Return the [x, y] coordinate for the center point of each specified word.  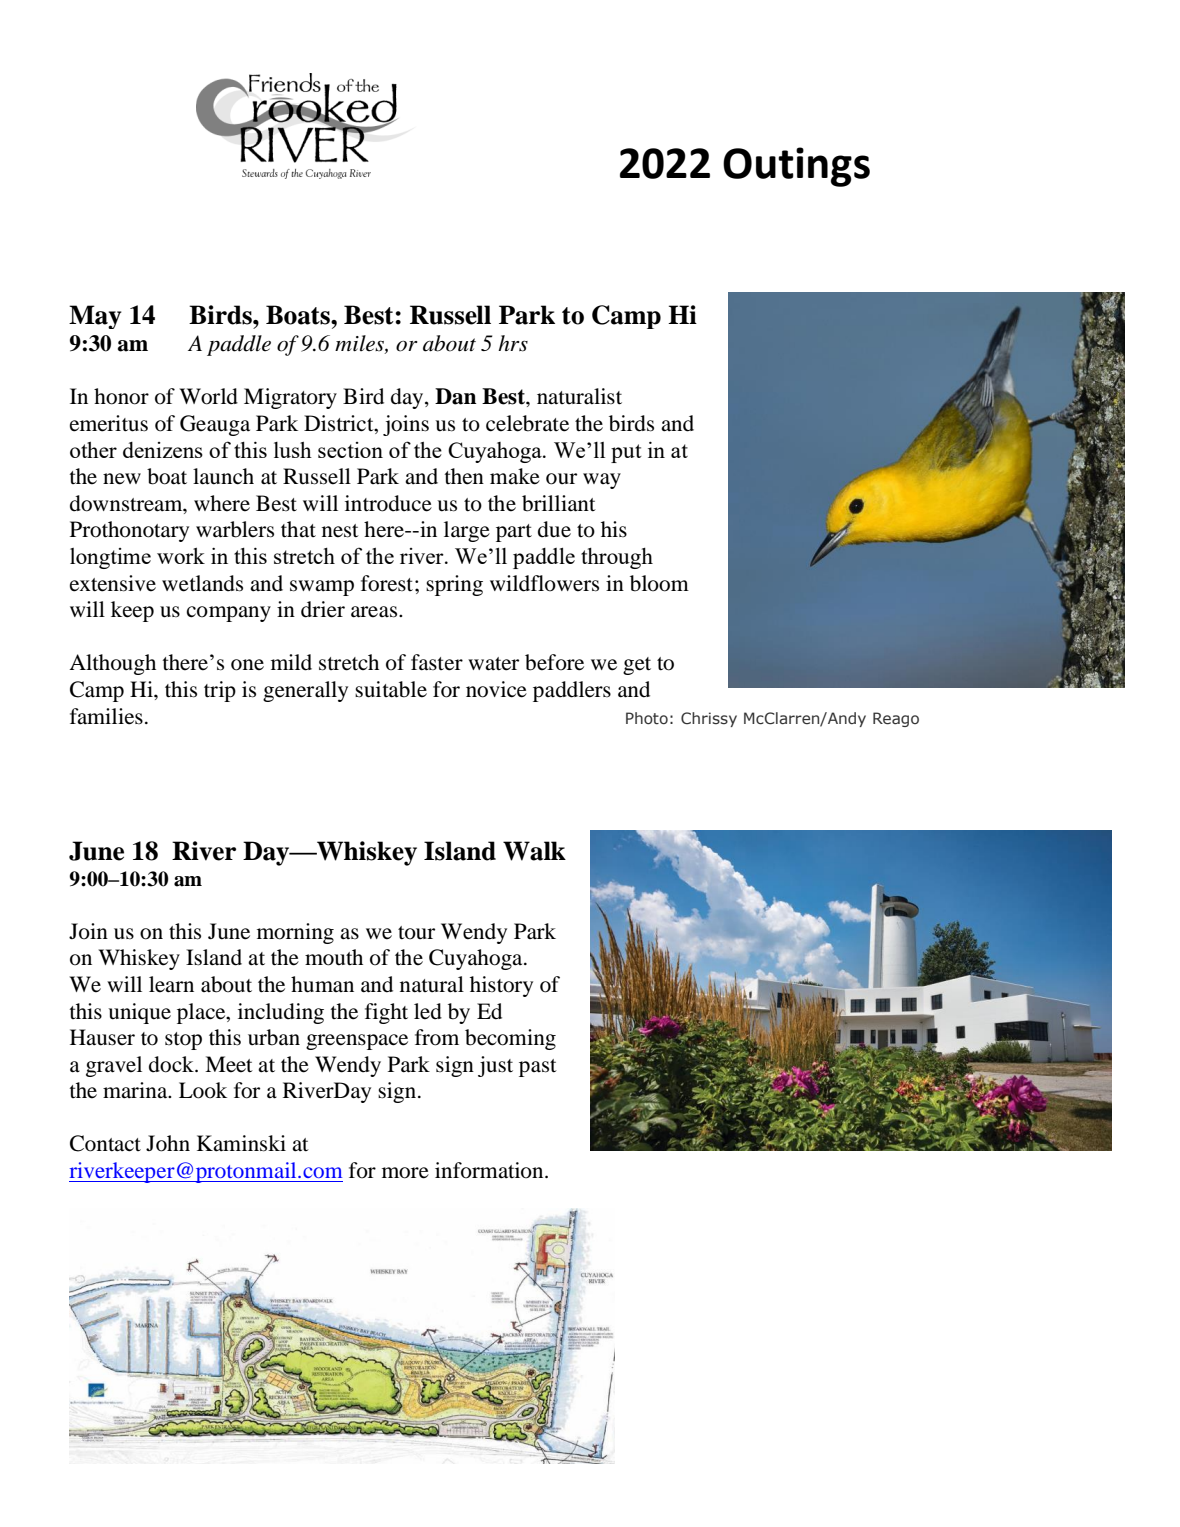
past [538, 1068]
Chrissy [709, 719]
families [106, 716]
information [490, 1170]
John [168, 1143]
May [95, 317]
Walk [534, 851]
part [514, 533]
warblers [235, 529]
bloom [659, 583]
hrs [513, 343]
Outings [796, 167]
